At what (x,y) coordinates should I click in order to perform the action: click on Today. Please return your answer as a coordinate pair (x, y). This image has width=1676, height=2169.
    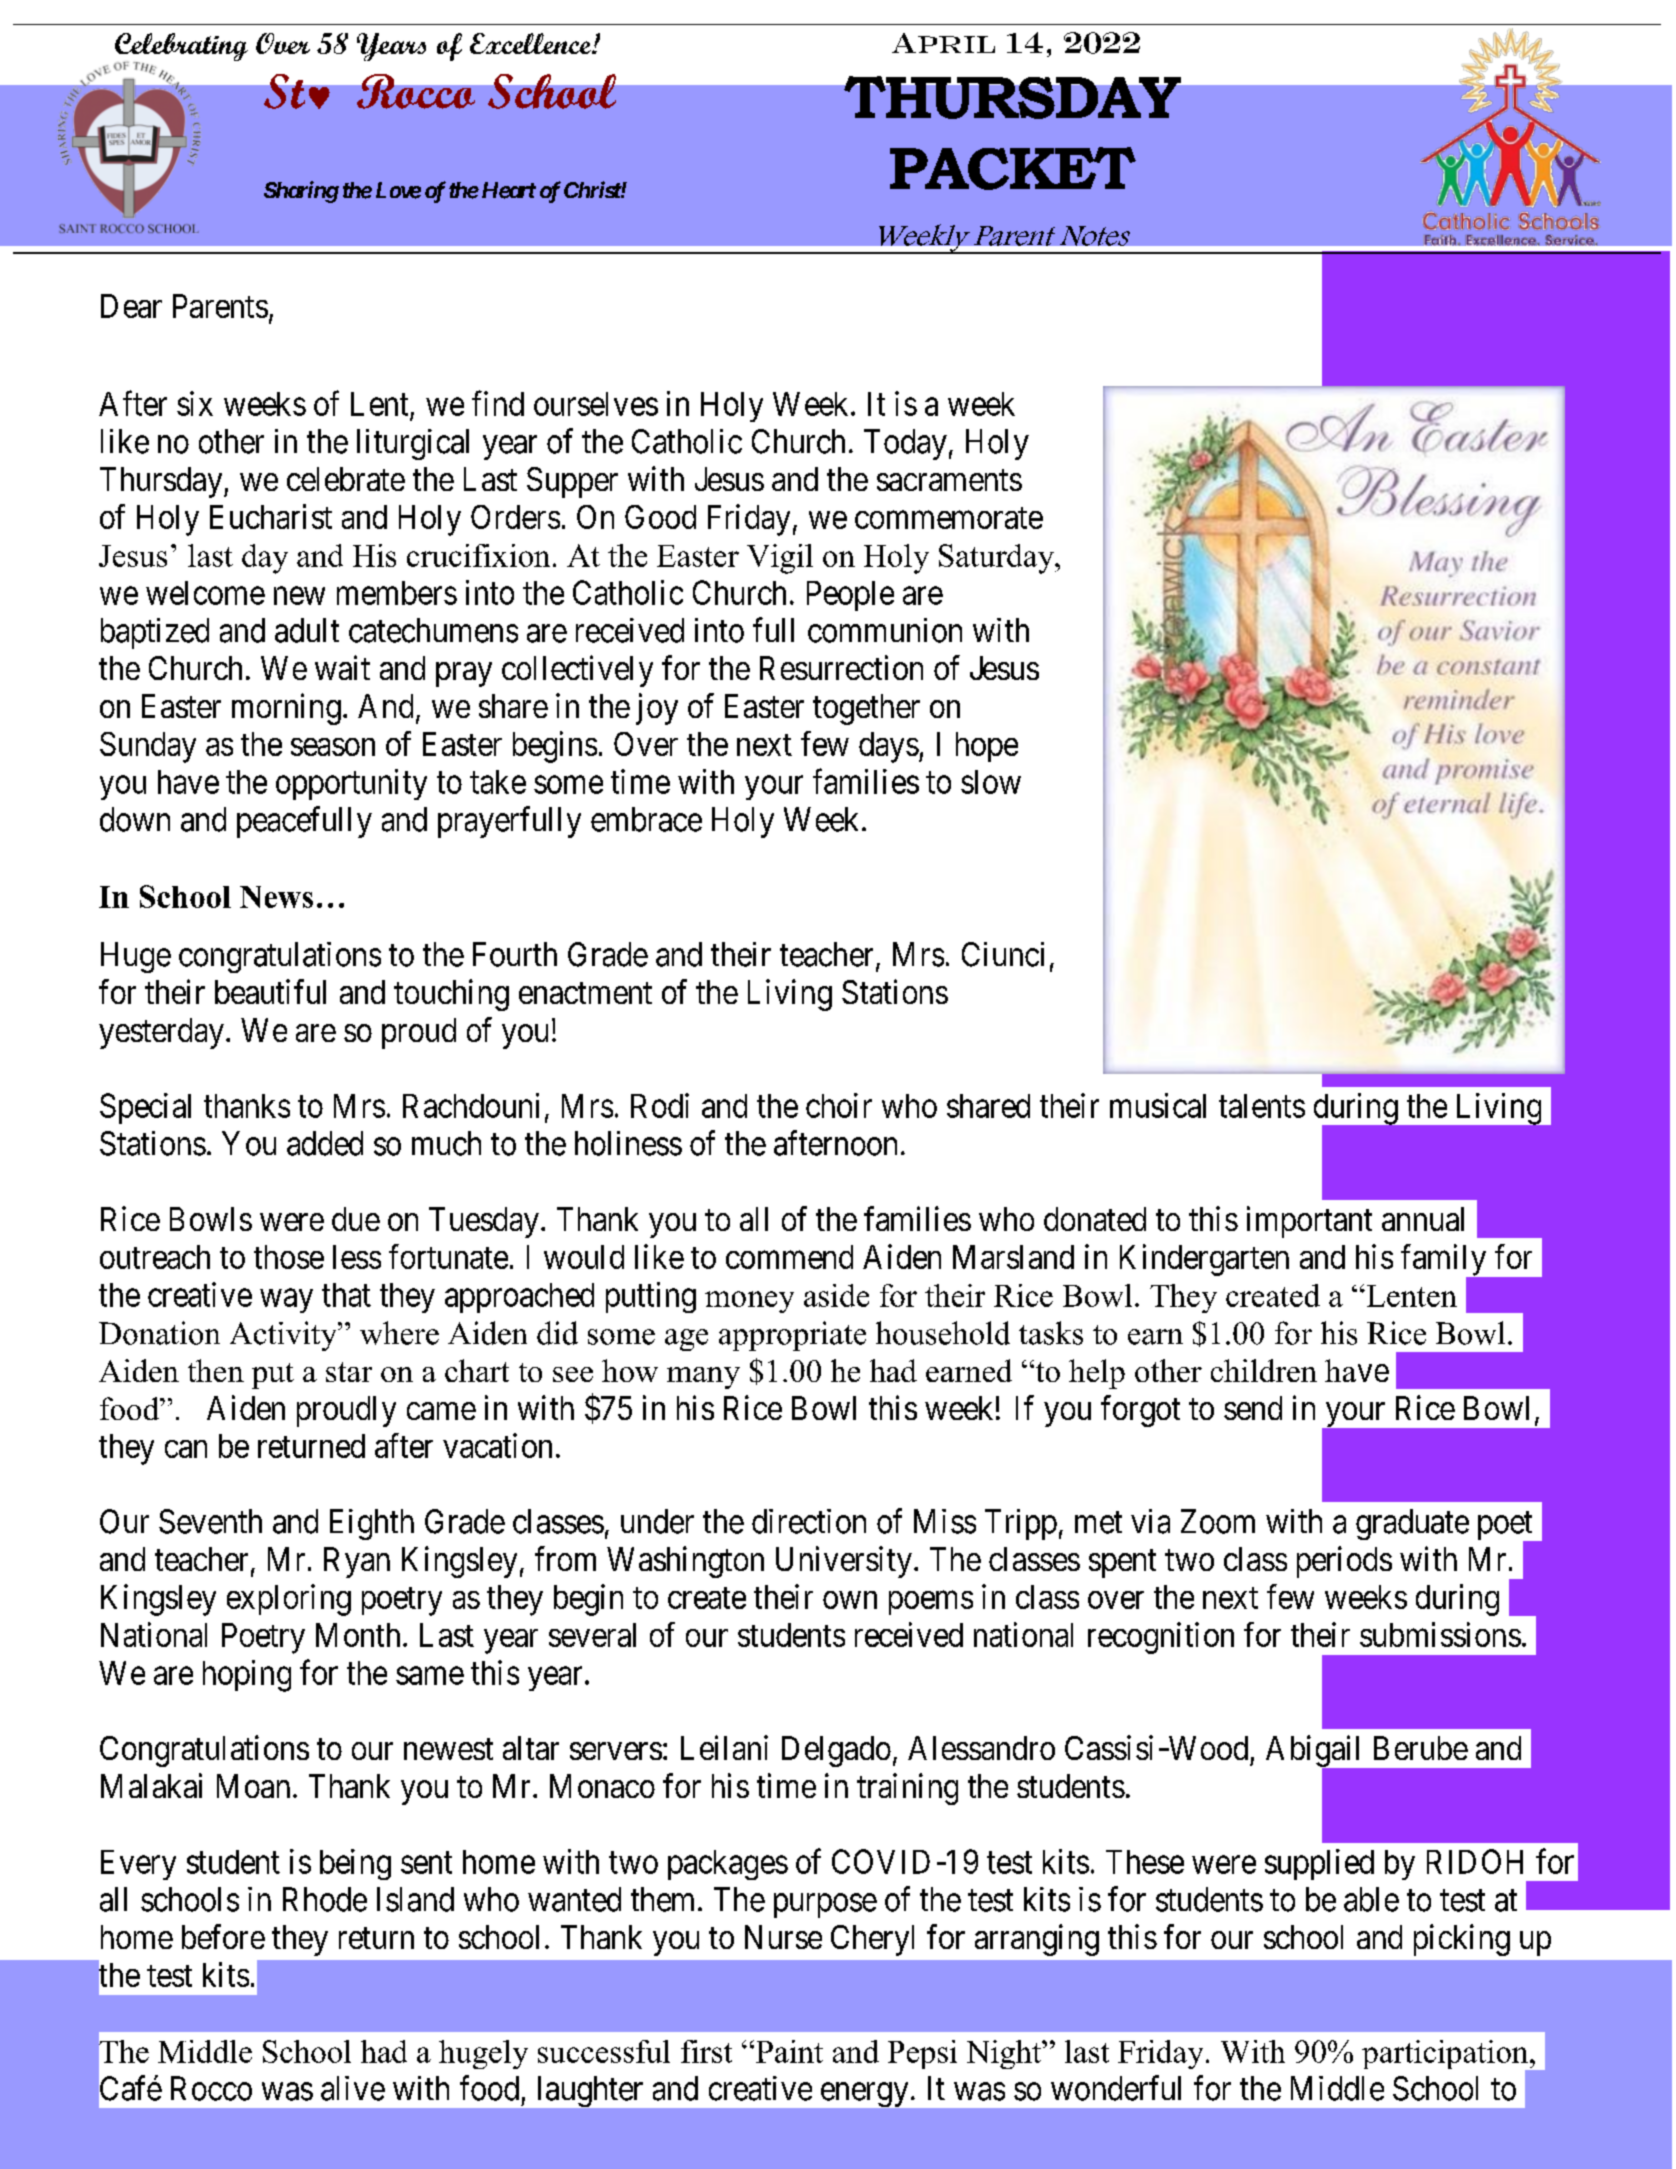
    Looking at the image, I should click on (905, 444).
